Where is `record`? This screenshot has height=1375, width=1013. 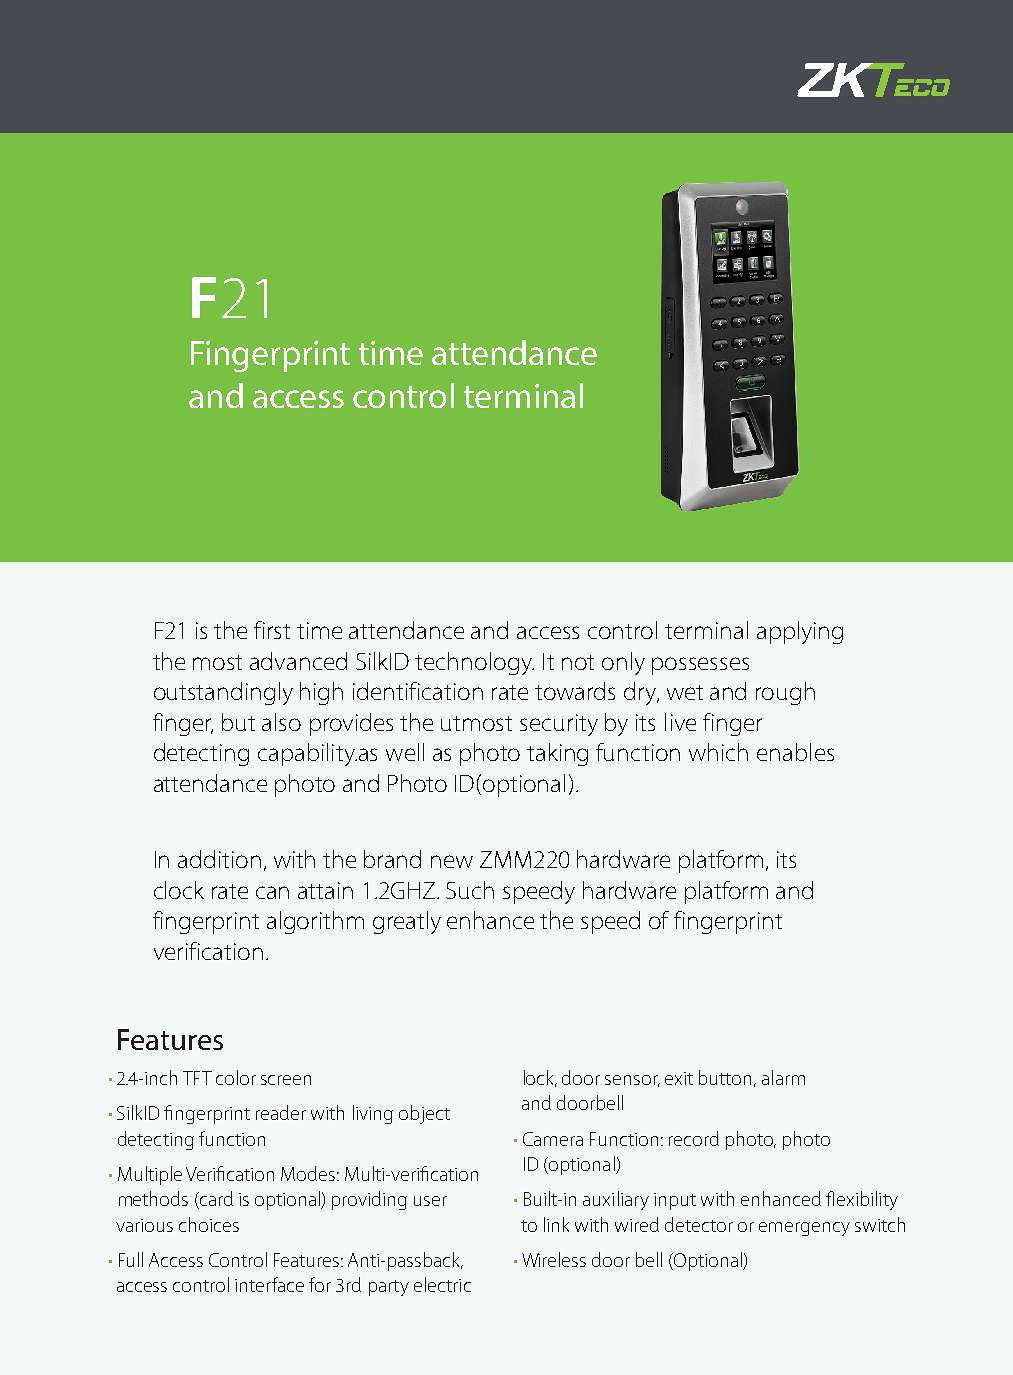 record is located at coordinates (694, 1138).
